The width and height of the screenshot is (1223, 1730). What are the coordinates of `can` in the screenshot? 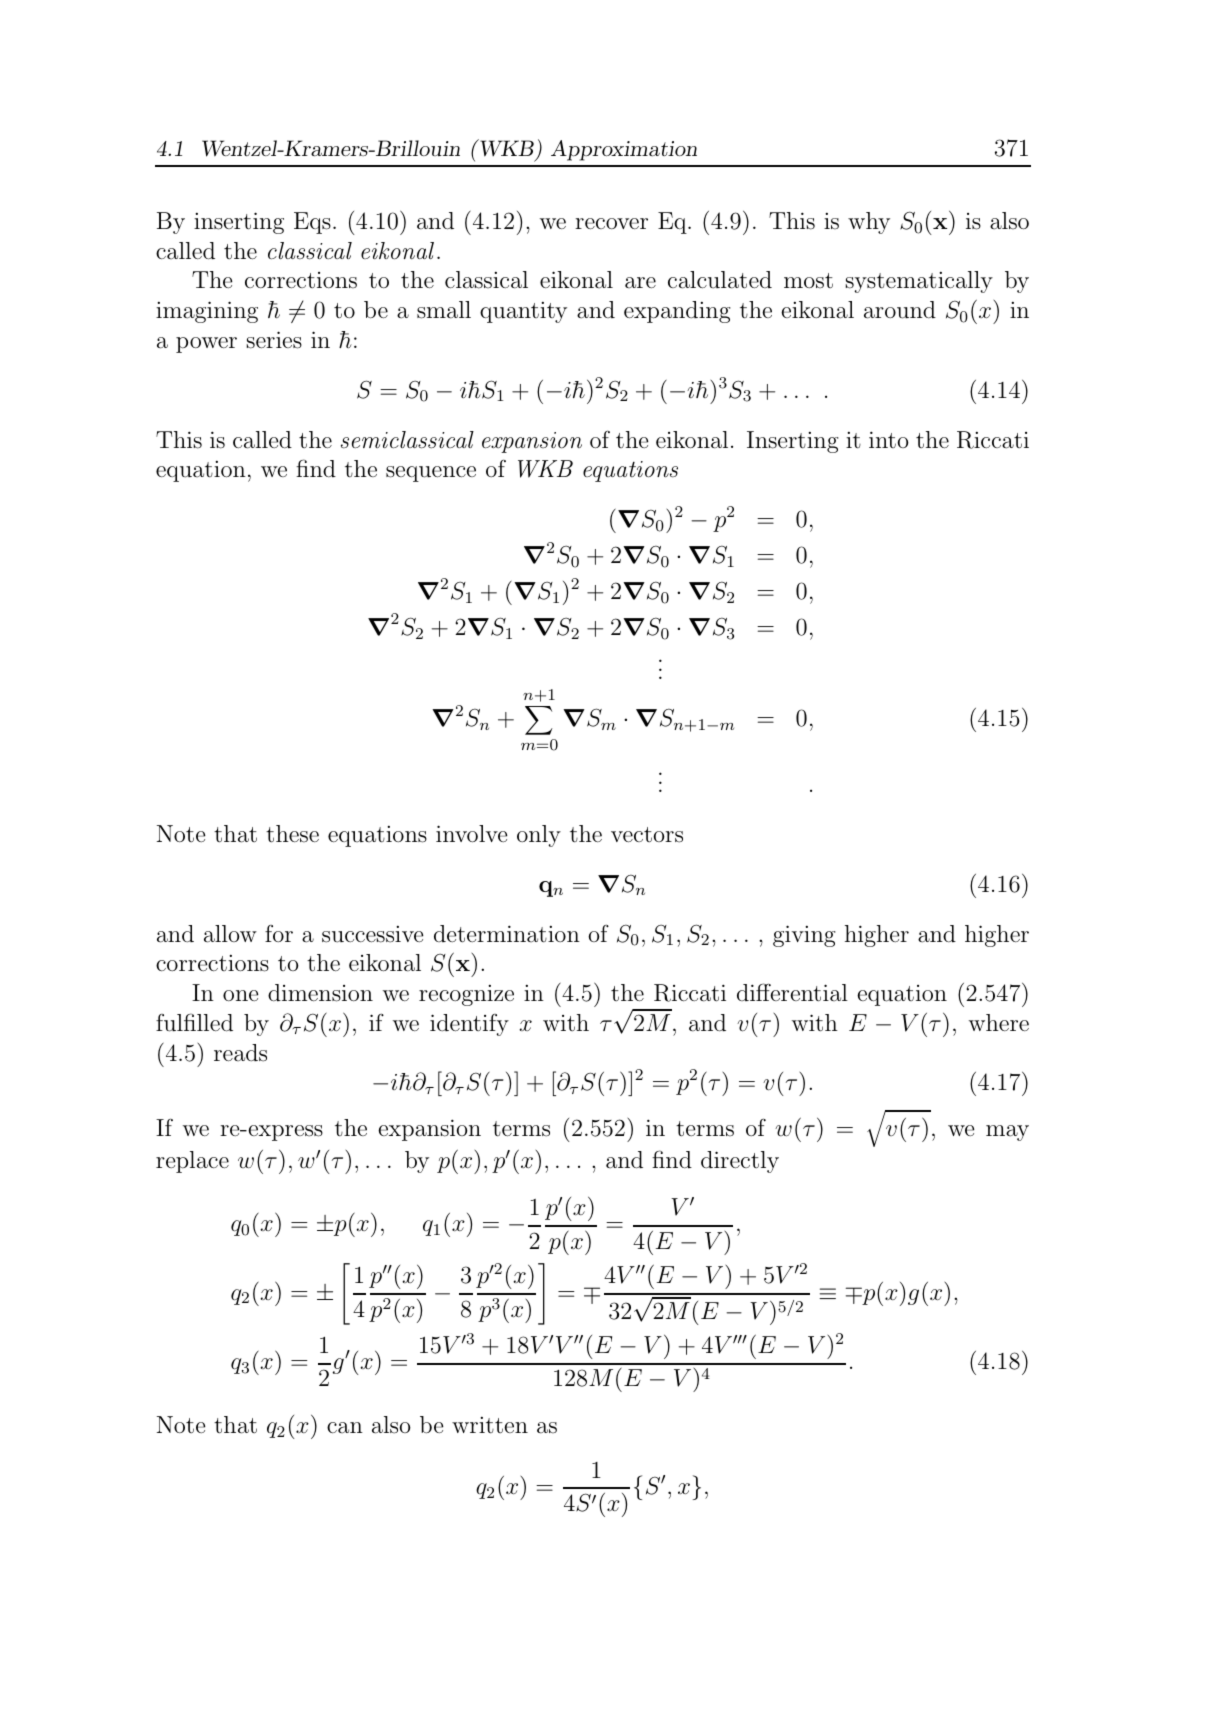 It's located at (345, 1427).
